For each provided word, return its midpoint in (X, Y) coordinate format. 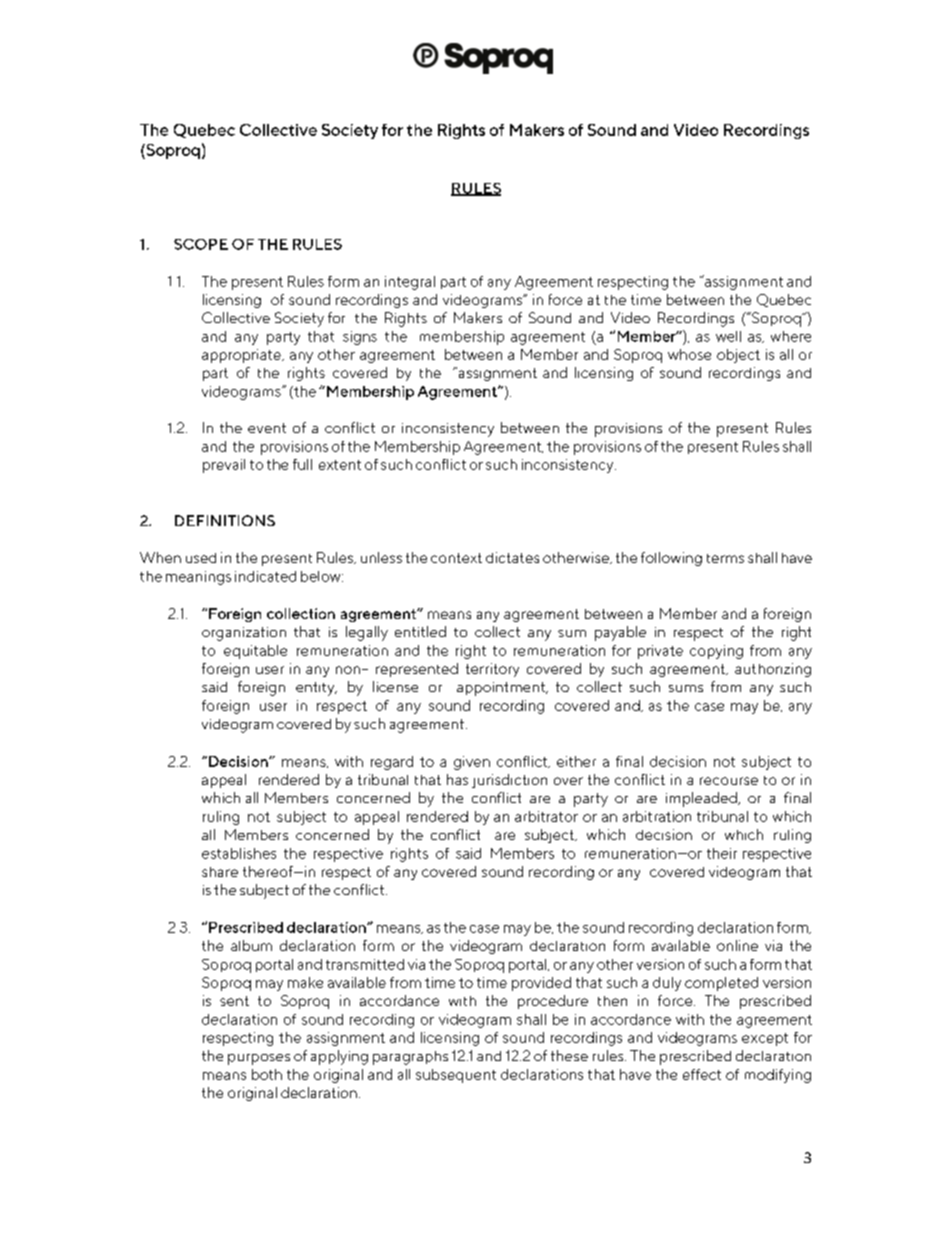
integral (410, 283)
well (728, 336)
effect (702, 1074)
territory (492, 670)
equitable (255, 652)
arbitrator (546, 816)
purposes (259, 1059)
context (456, 558)
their (722, 853)
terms (725, 558)
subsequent (456, 1076)
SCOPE (201, 244)
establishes (239, 853)
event (267, 428)
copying (716, 652)
